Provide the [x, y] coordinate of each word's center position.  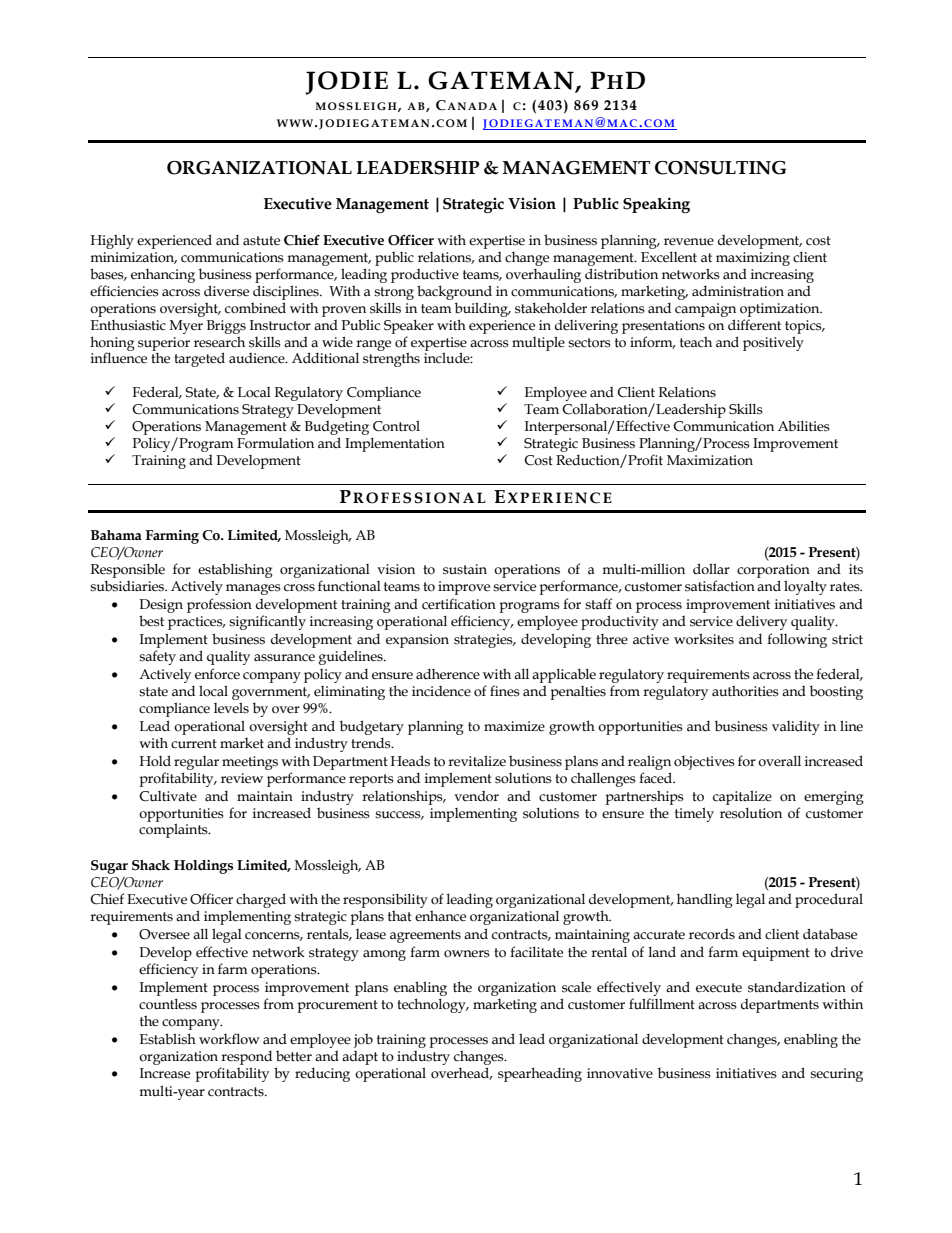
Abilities [804, 426]
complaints [174, 830]
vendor [476, 796]
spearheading [540, 1074]
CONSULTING [720, 168]
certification [459, 604]
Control [396, 426]
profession [219, 605]
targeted [199, 359]
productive [425, 276]
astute [261, 241]
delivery [761, 622]
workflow [229, 1039]
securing [836, 1075]
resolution [751, 813]
